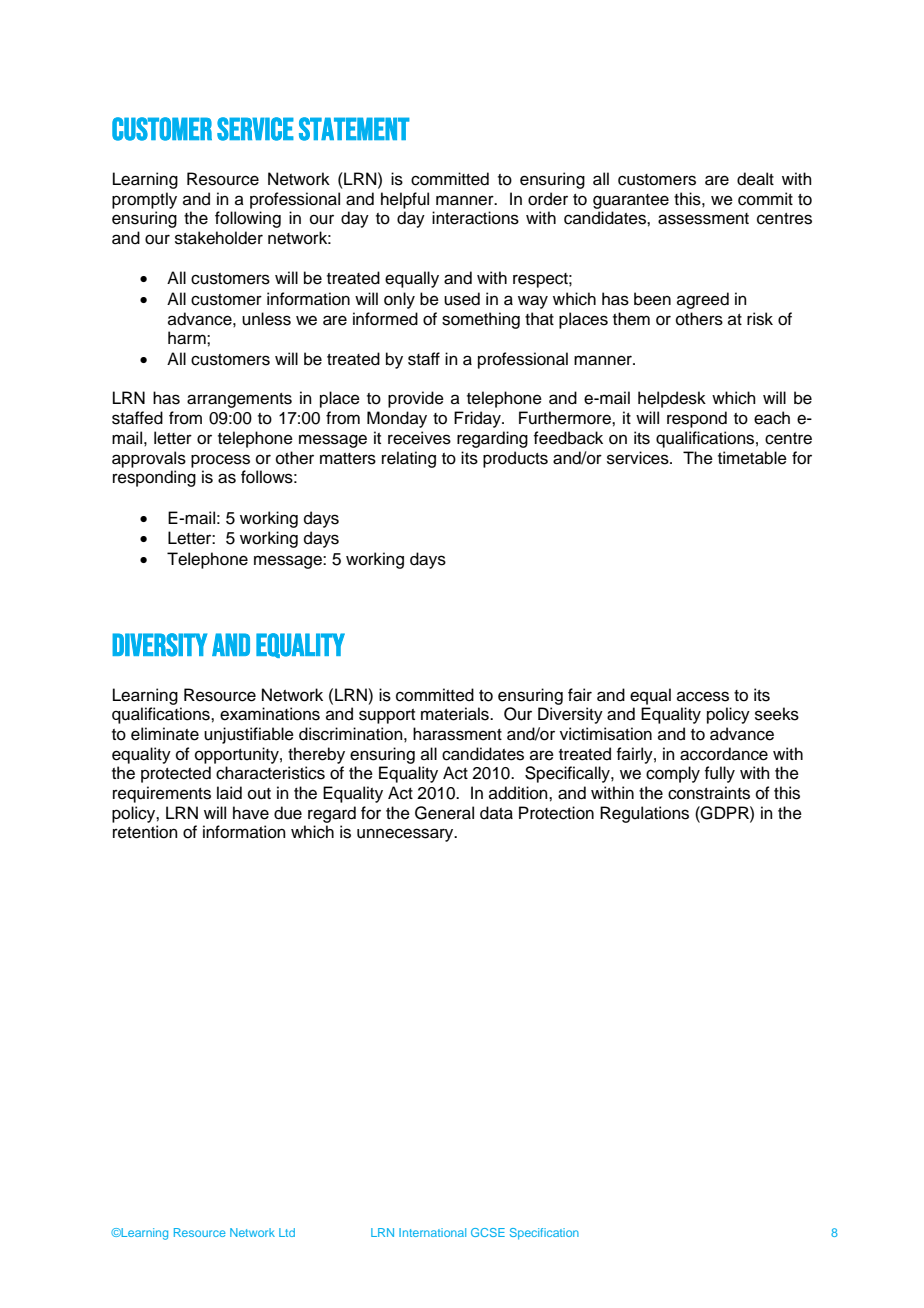 The height and width of the page is (1308, 924). Describe the element at coordinates (478, 419) in the page. I see `Friday` at that location.
